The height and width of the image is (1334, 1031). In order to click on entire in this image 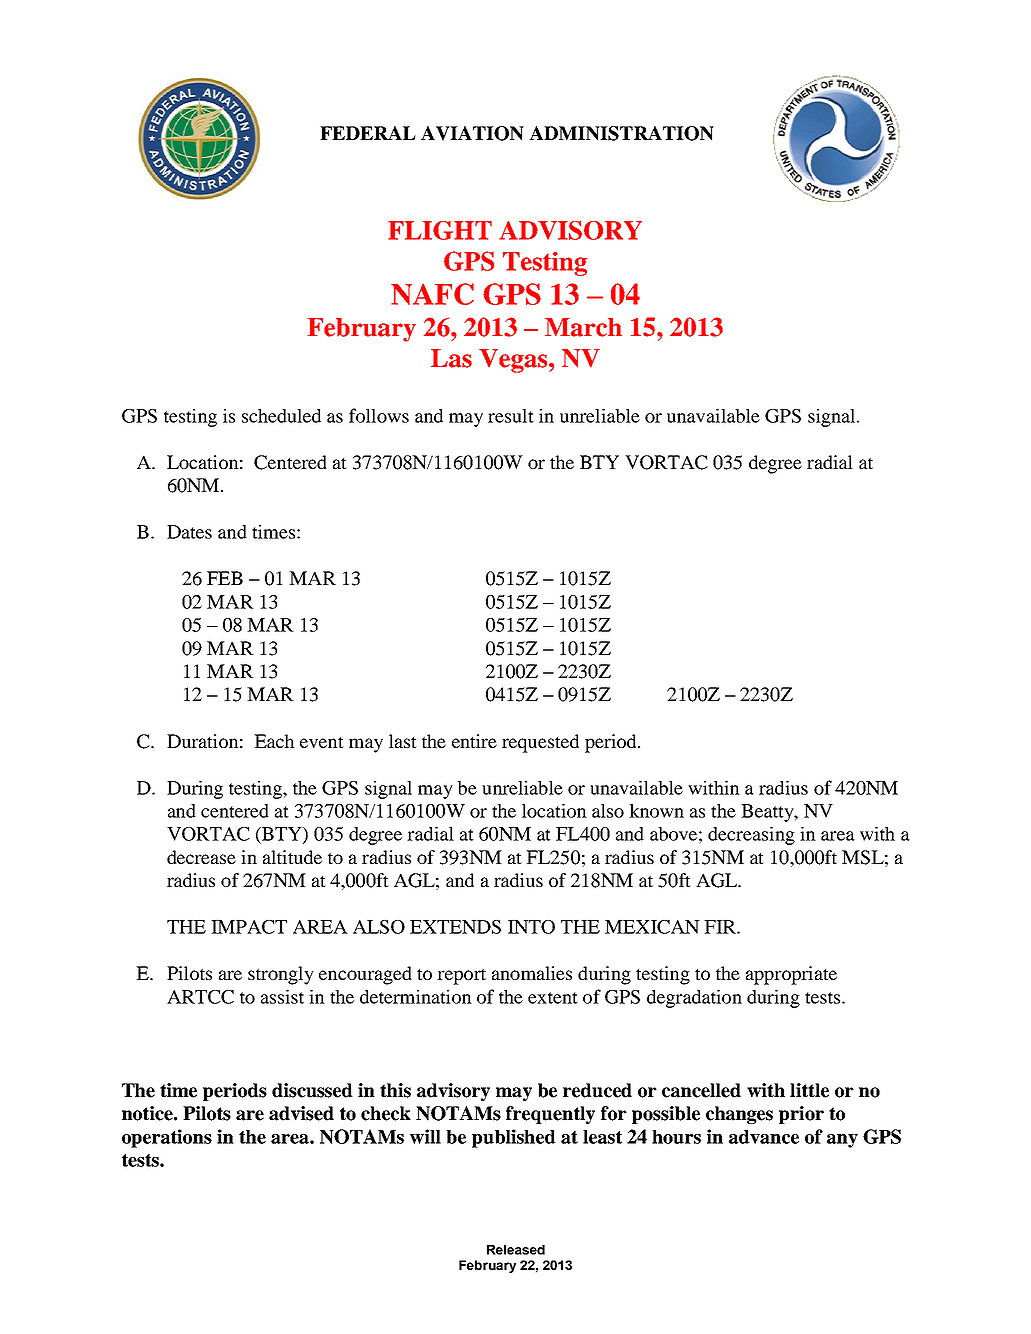, I will do `click(474, 741)`.
